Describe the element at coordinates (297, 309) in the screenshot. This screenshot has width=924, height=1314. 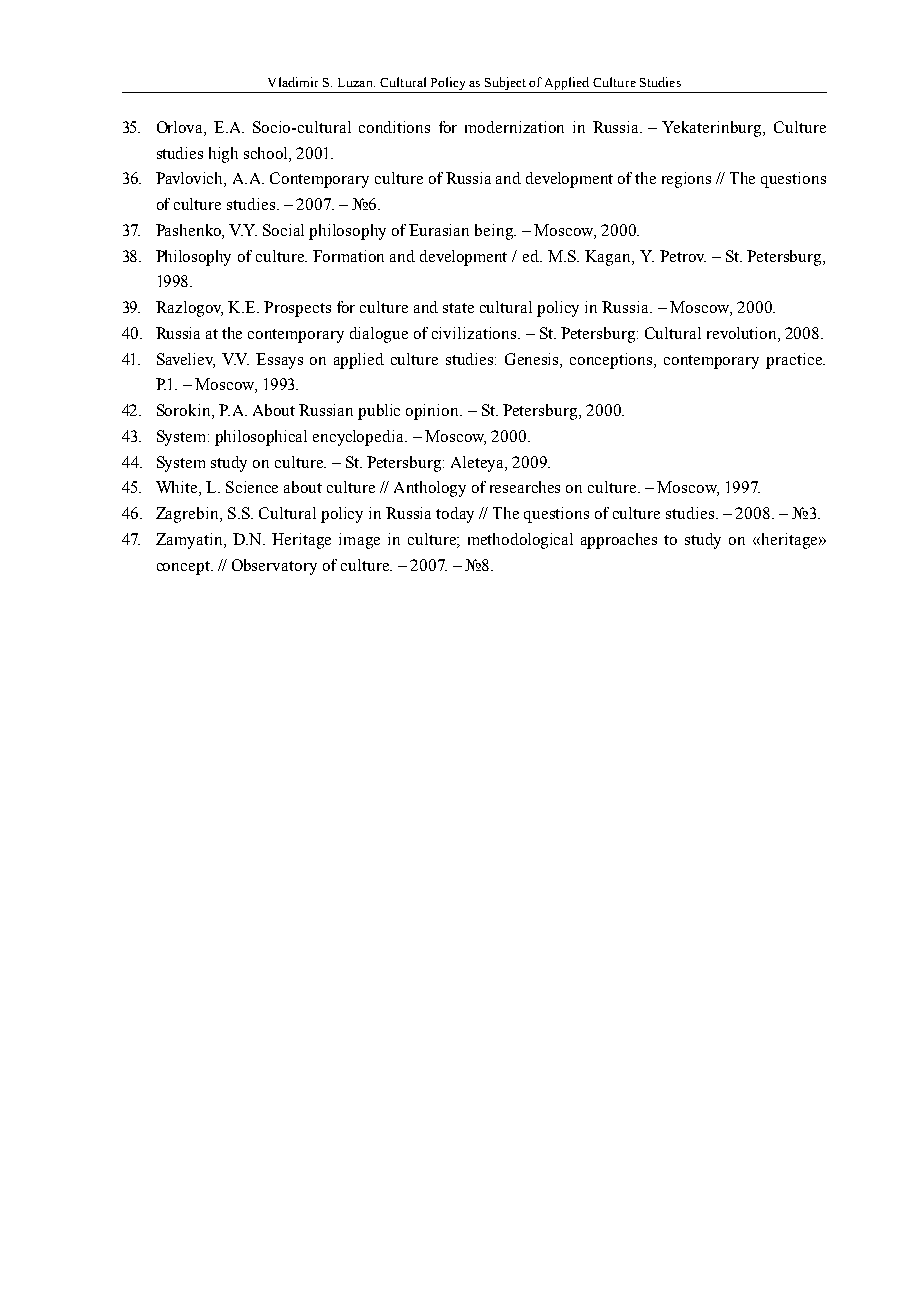
I see `Prospects` at that location.
